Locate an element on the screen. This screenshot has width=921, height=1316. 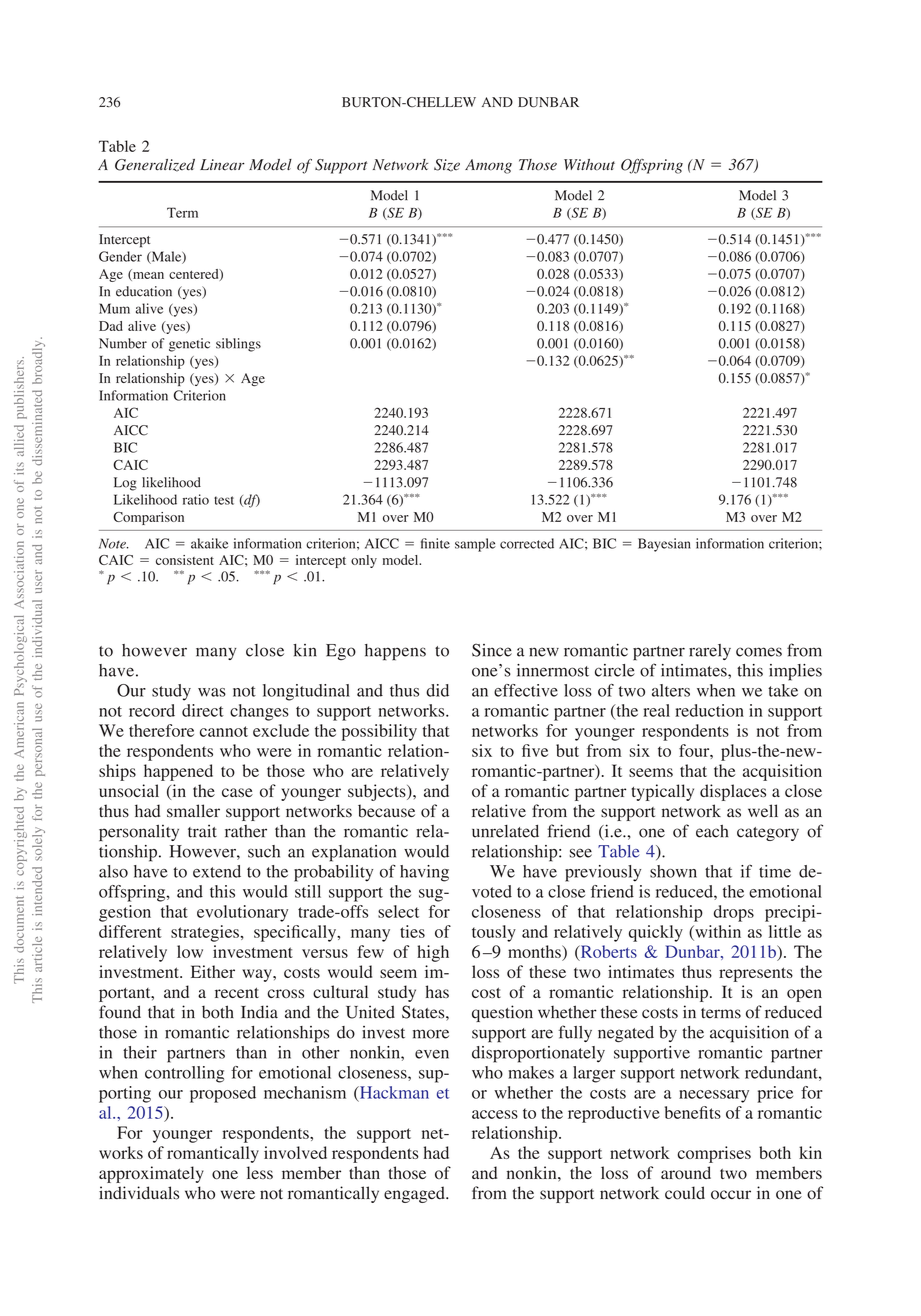
strategies is located at coordinates (206, 933).
